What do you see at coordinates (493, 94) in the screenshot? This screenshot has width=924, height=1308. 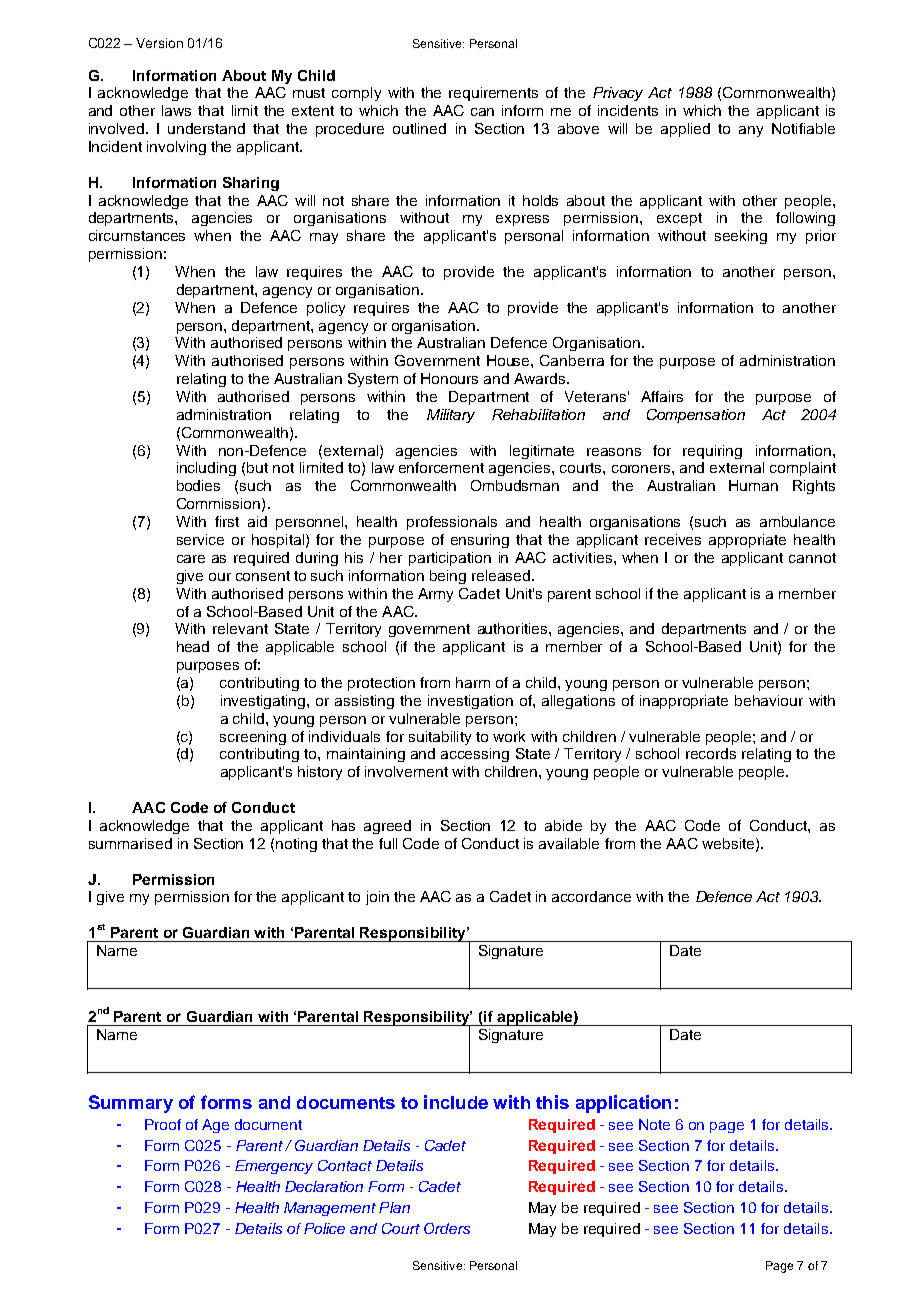 I see `requirements` at bounding box center [493, 94].
